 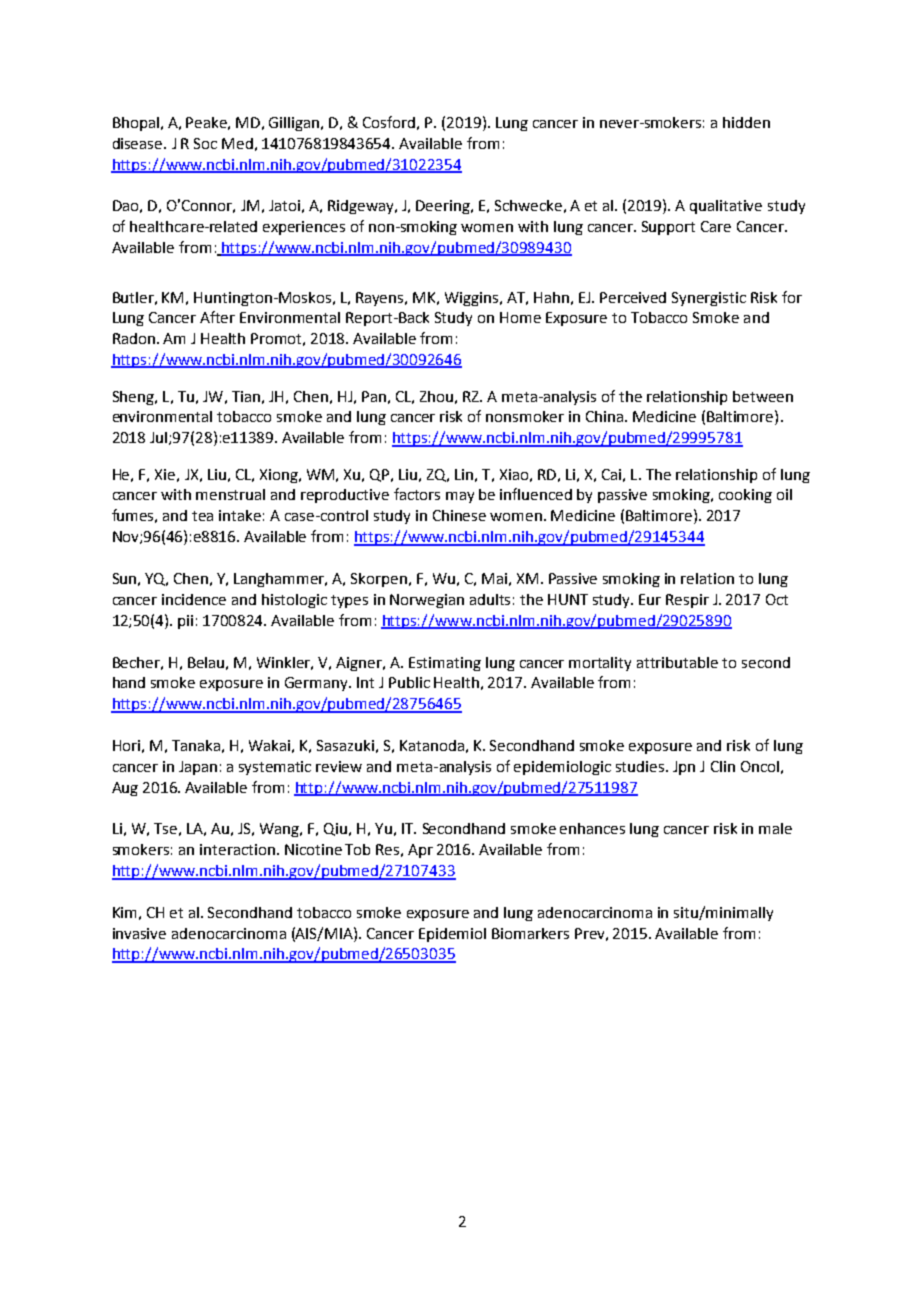 What do you see at coordinates (445, 664) in the page?
I see `Estimating` at bounding box center [445, 664].
